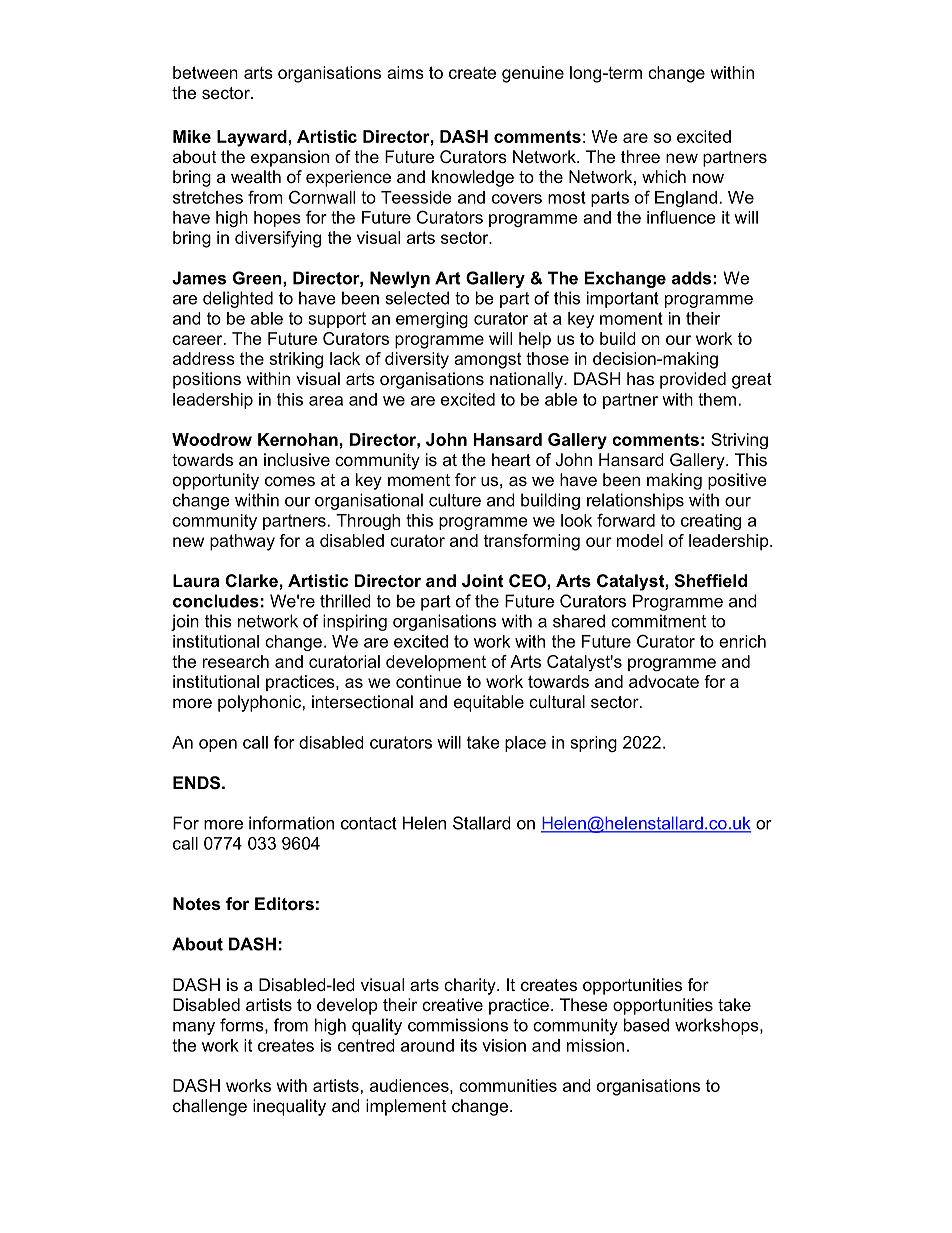 This screenshot has width=952, height=1233. What do you see at coordinates (205, 72) in the screenshot?
I see `between` at bounding box center [205, 72].
